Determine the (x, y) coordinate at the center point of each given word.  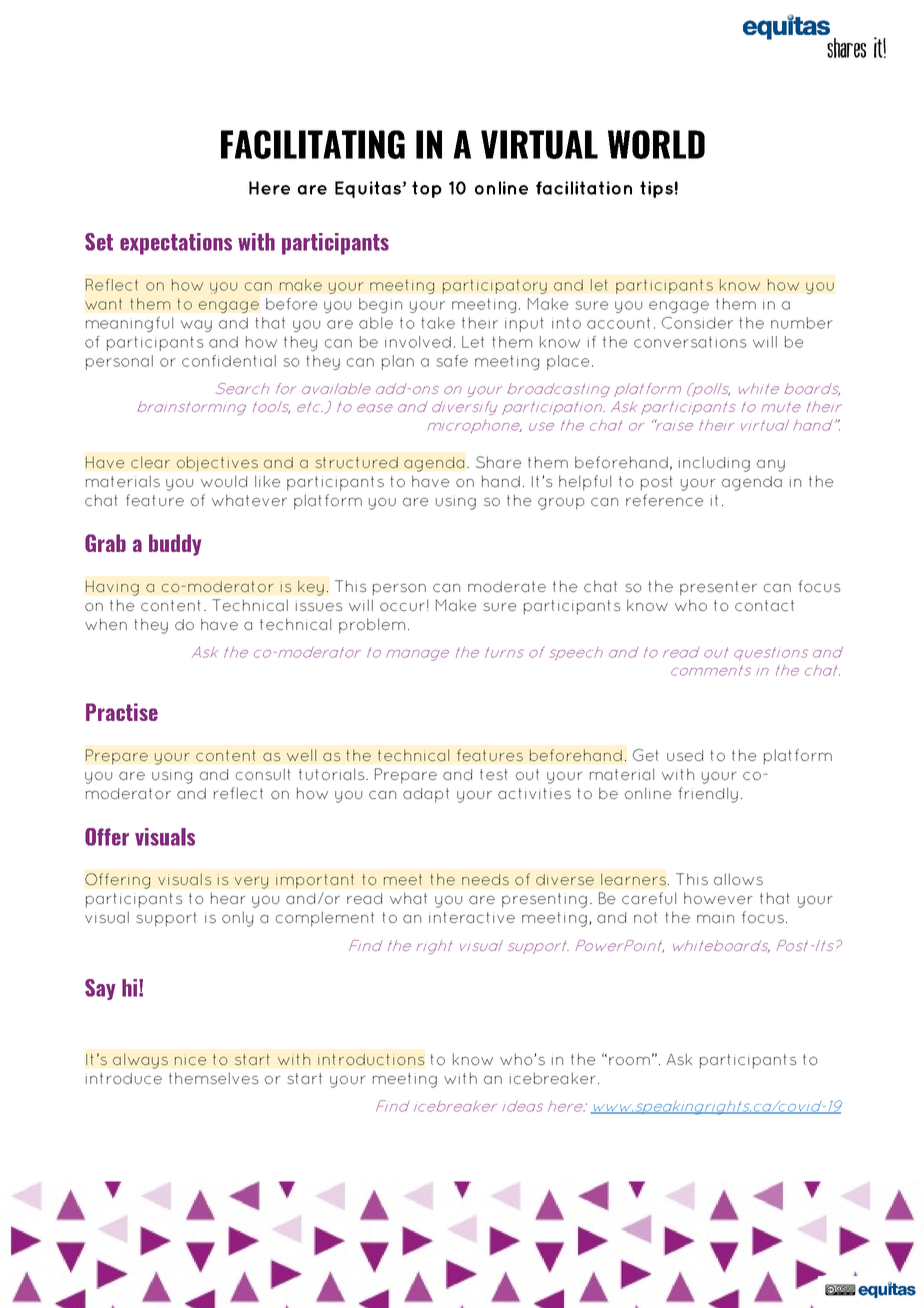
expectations (176, 244)
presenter (718, 588)
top (427, 189)
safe (452, 361)
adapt (426, 795)
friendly (708, 795)
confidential (229, 361)
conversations (690, 342)
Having (112, 588)
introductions (371, 1059)
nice (190, 1061)
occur (402, 607)
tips (656, 189)
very (251, 883)
